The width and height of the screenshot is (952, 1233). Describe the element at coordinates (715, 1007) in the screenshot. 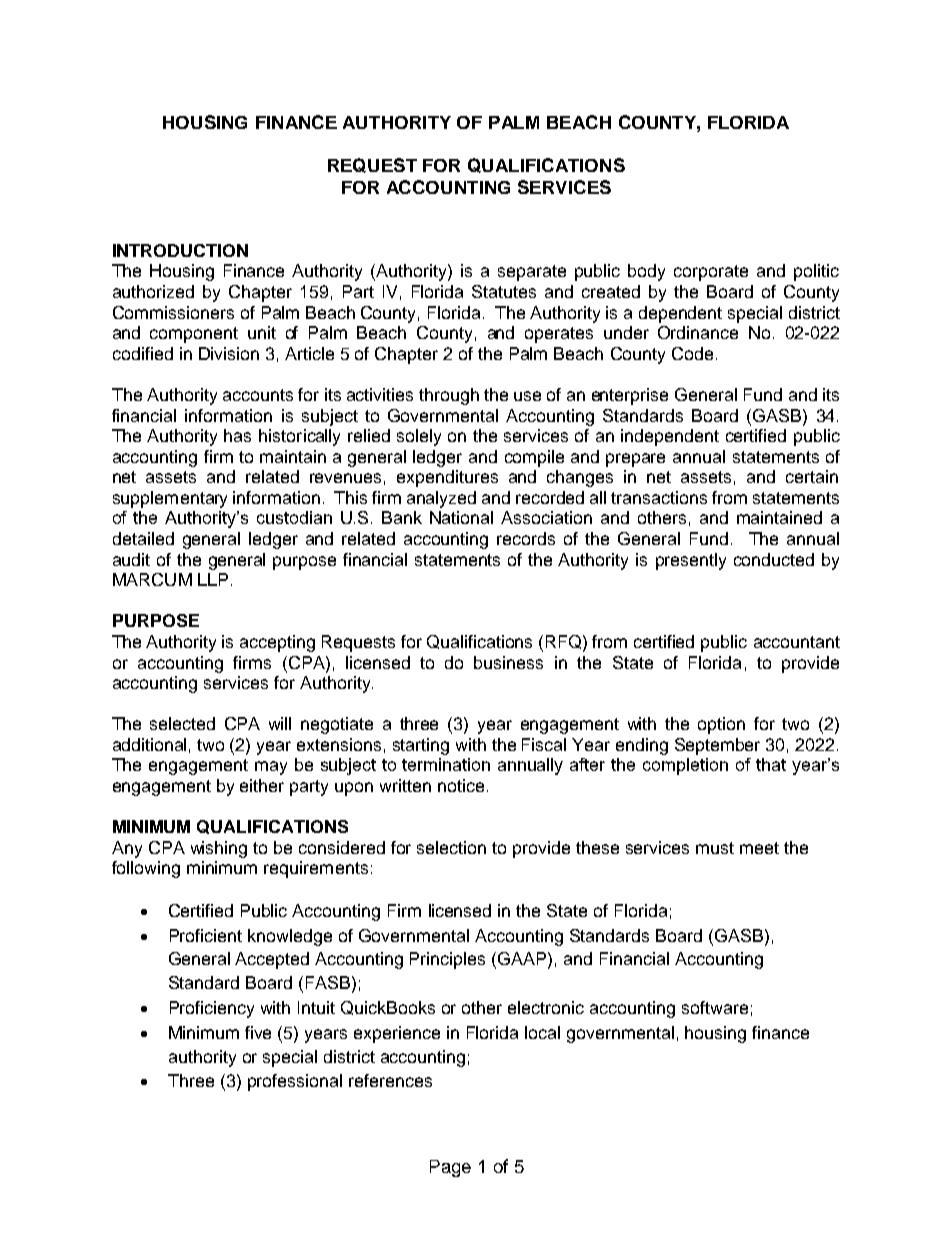

I see `software` at that location.
